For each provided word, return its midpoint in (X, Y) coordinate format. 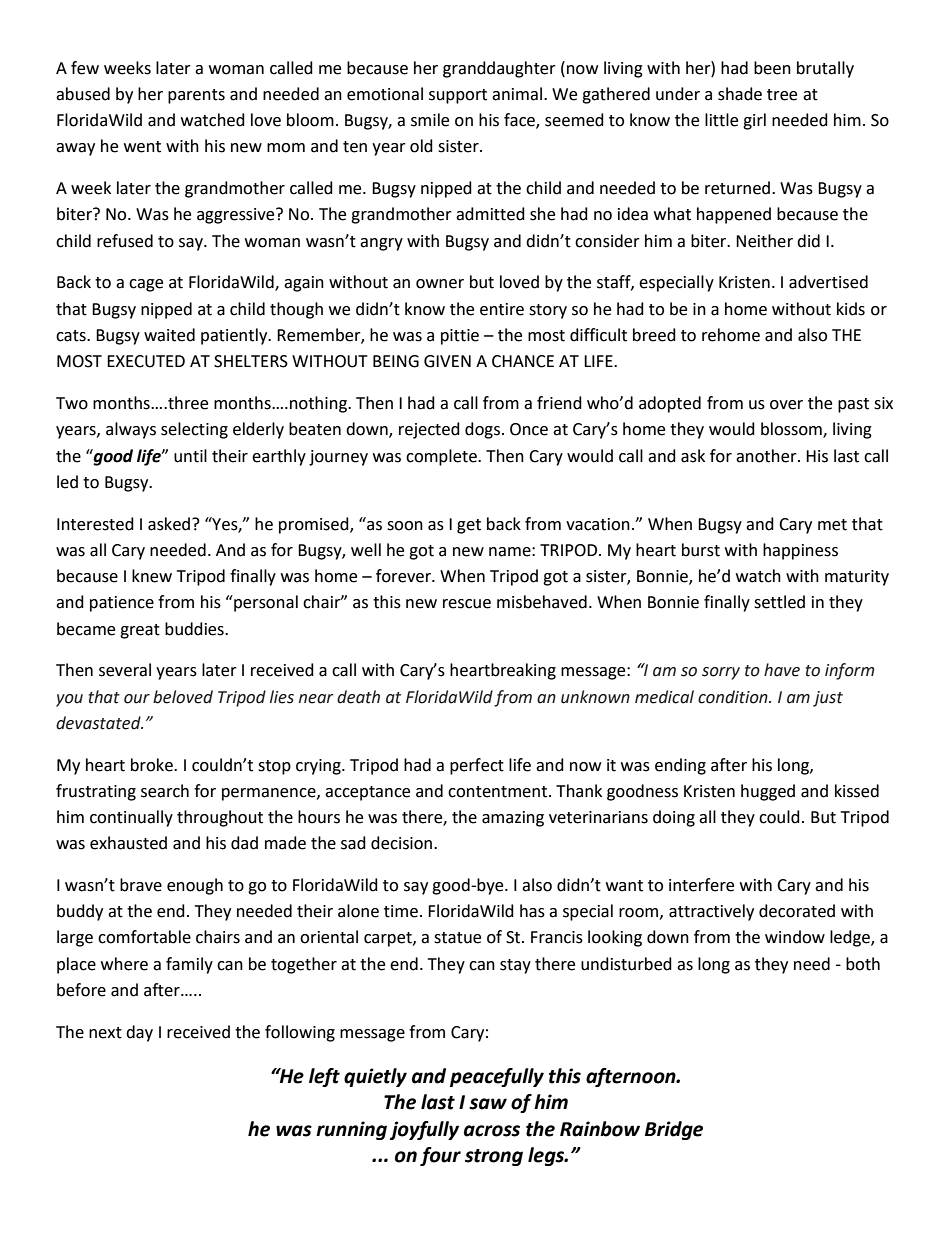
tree (782, 95)
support (458, 96)
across (492, 1131)
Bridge (674, 1130)
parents (196, 96)
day (139, 1033)
